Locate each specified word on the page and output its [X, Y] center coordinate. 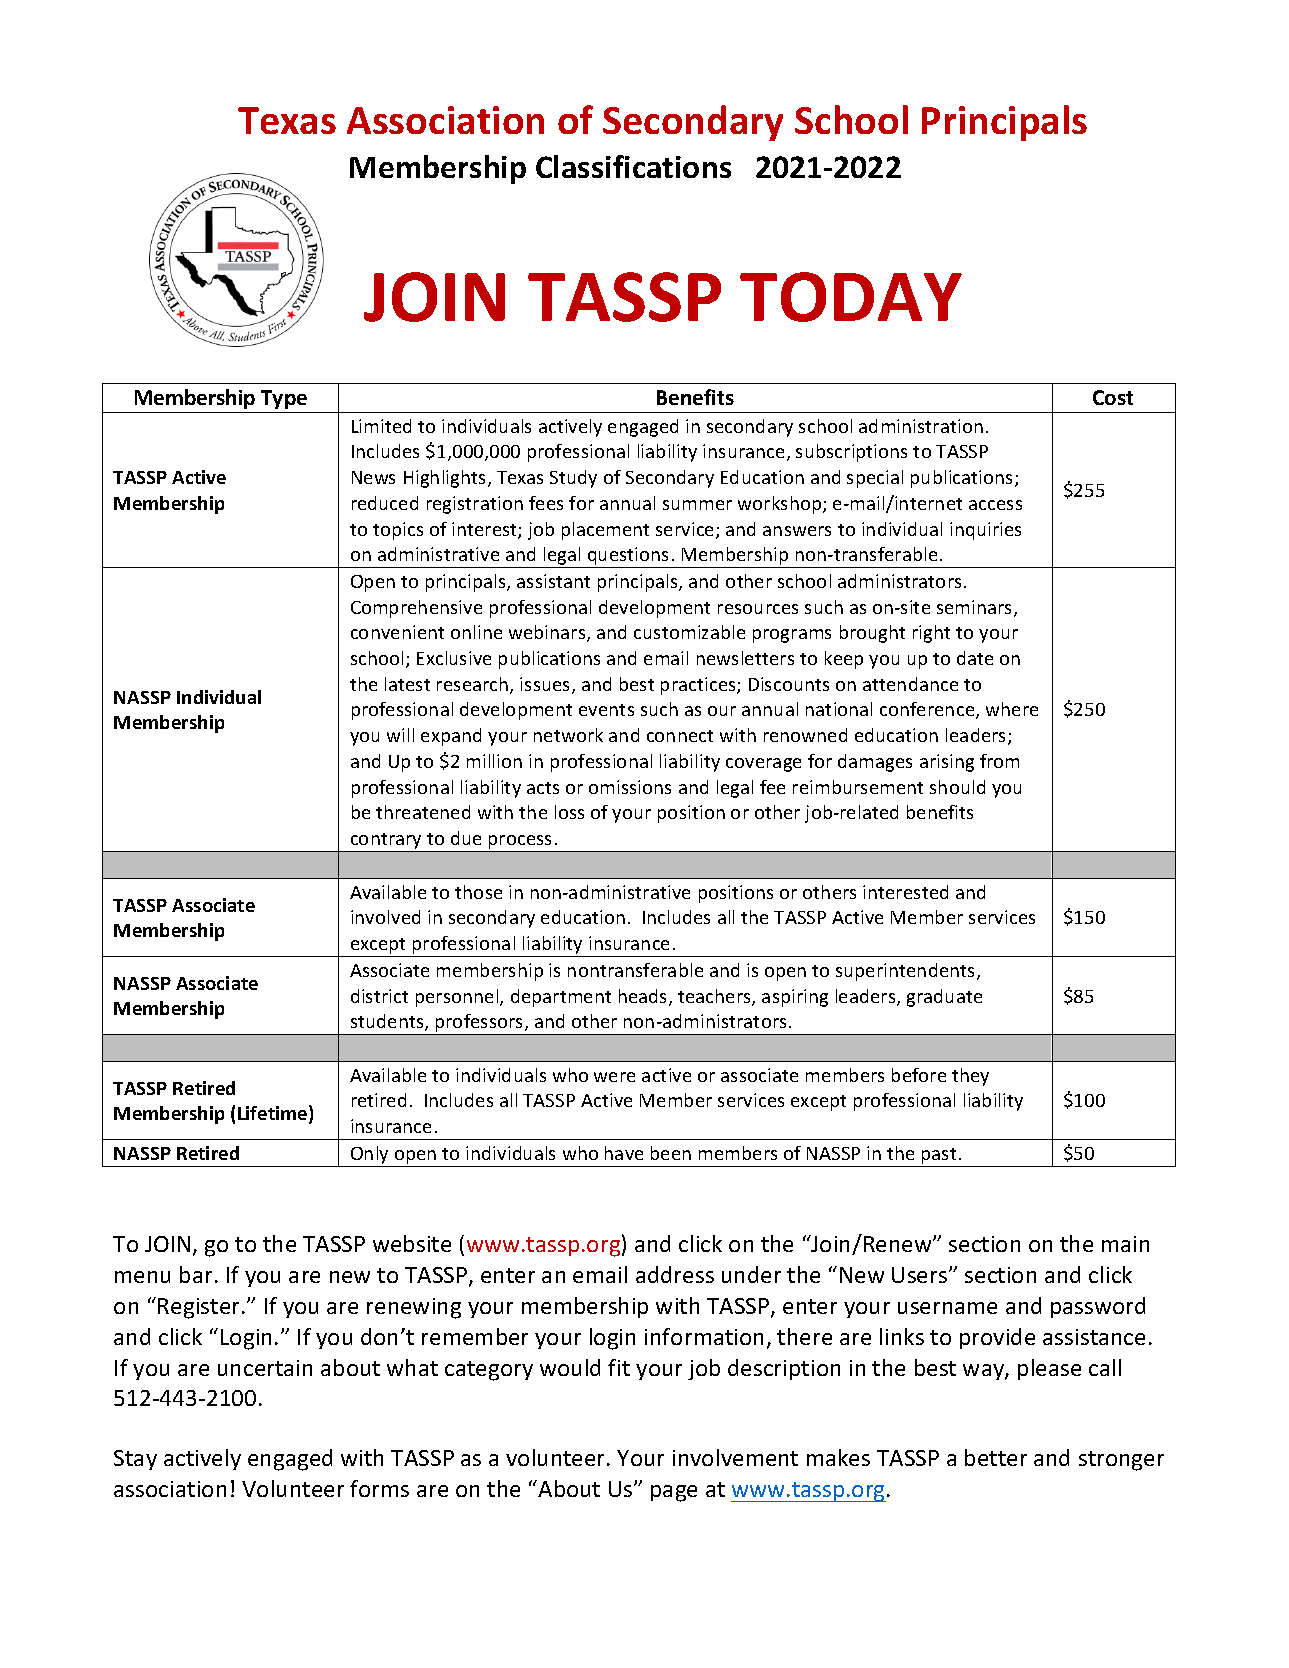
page [674, 1493]
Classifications [633, 166]
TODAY [851, 297]
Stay [135, 1460]
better [996, 1457]
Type [284, 399]
